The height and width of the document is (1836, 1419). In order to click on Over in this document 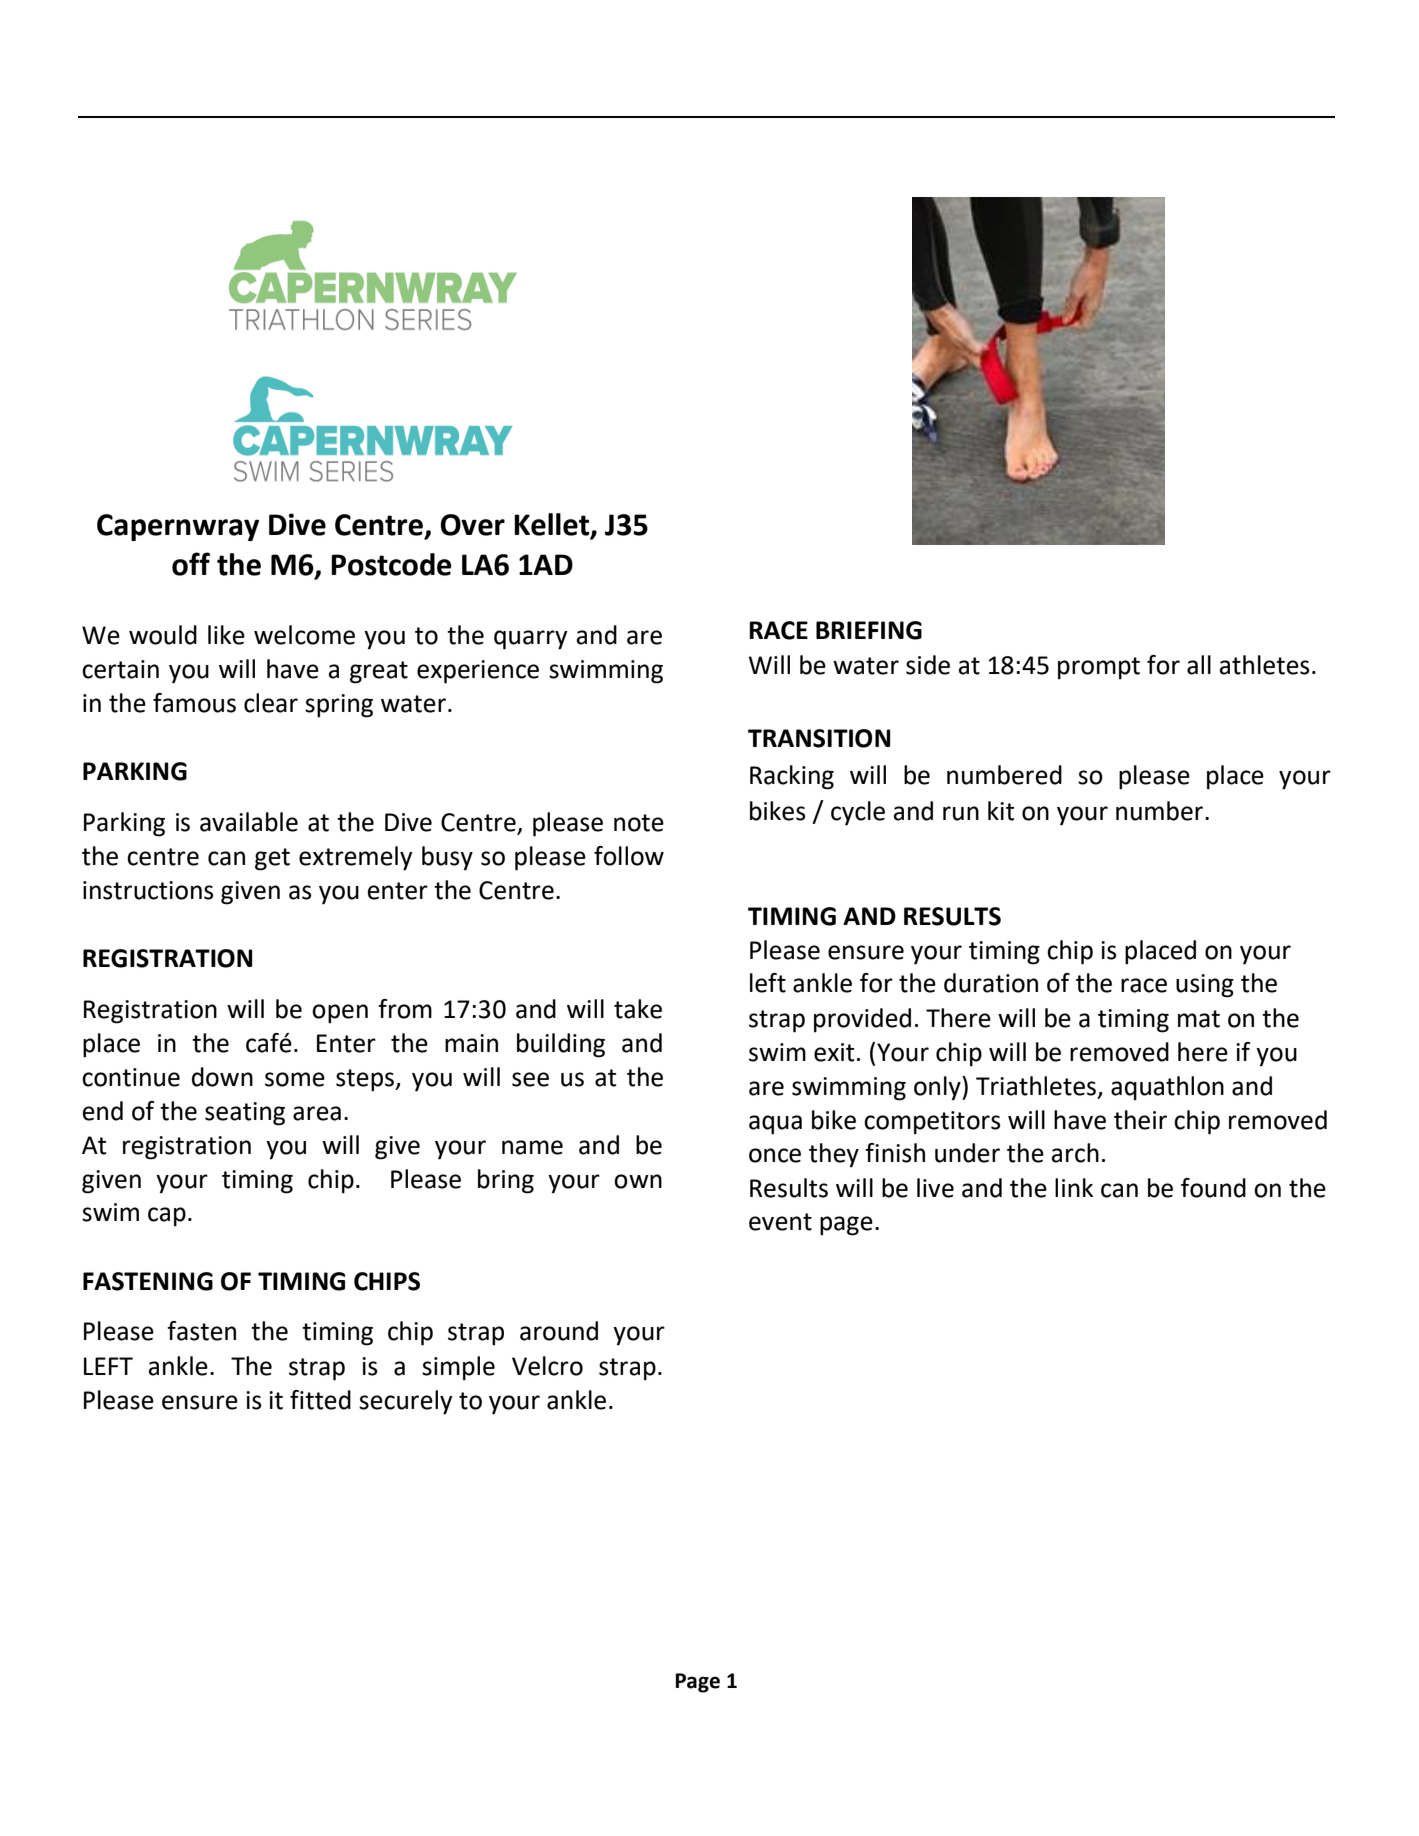, I will do `click(473, 525)`.
